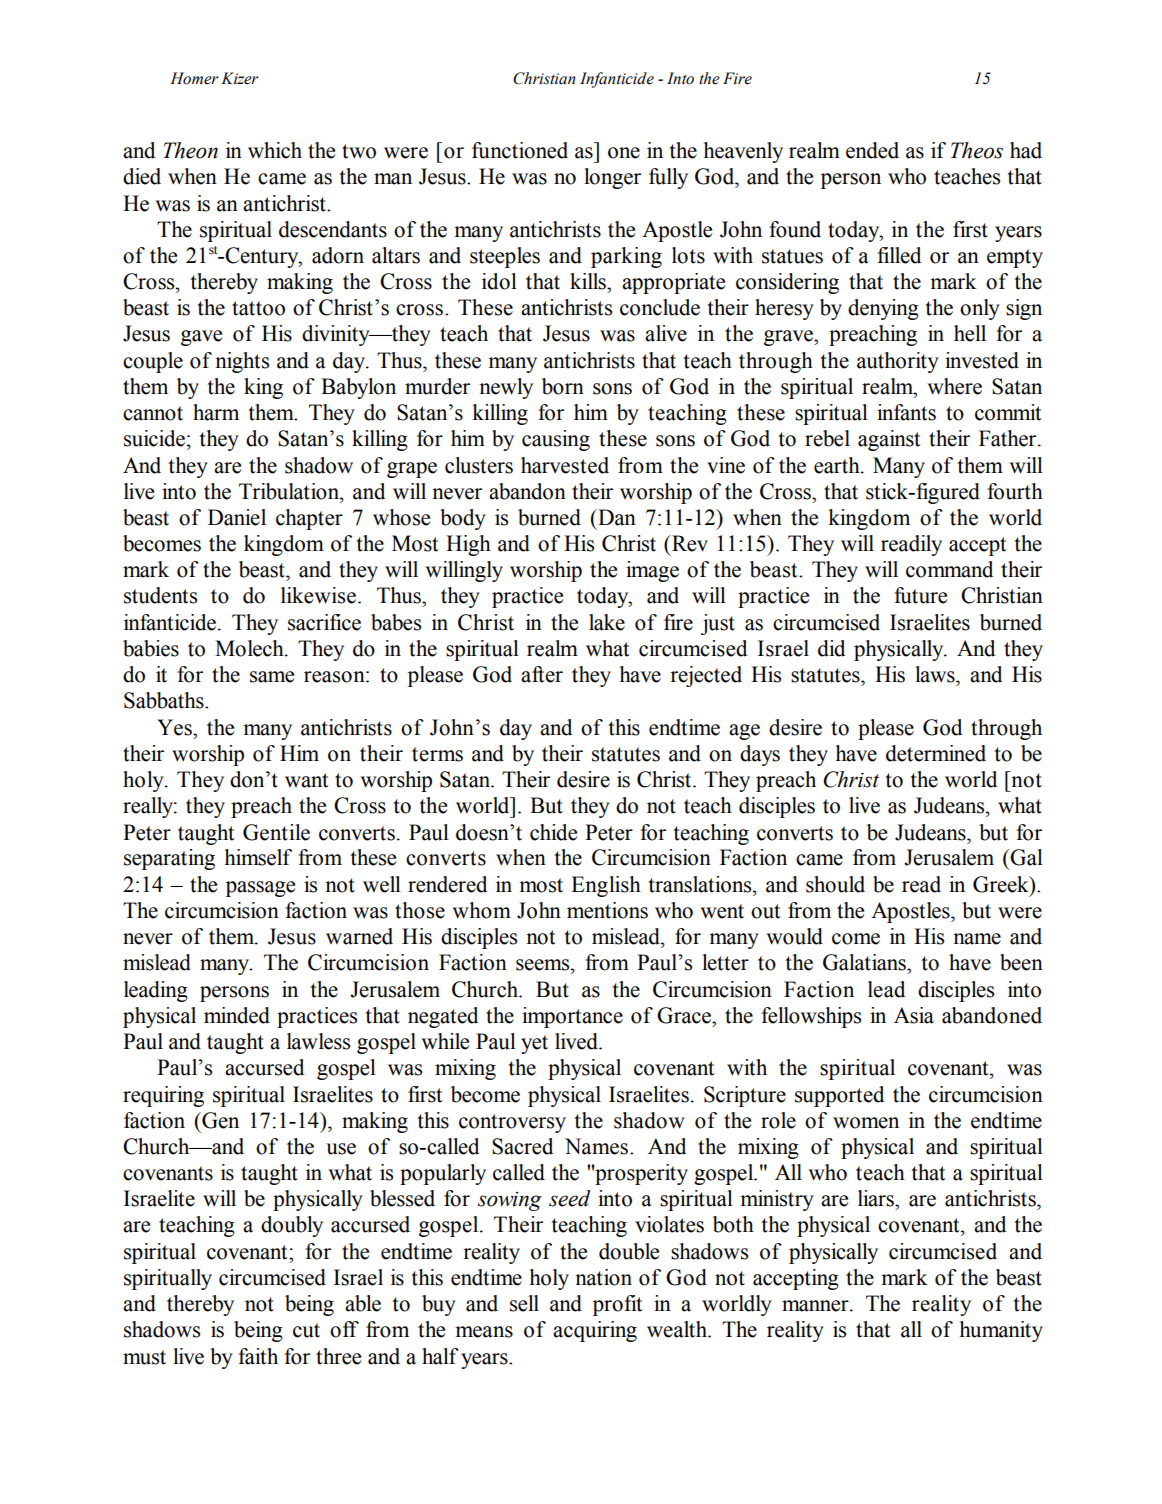  I want to click on ended, so click(872, 150).
